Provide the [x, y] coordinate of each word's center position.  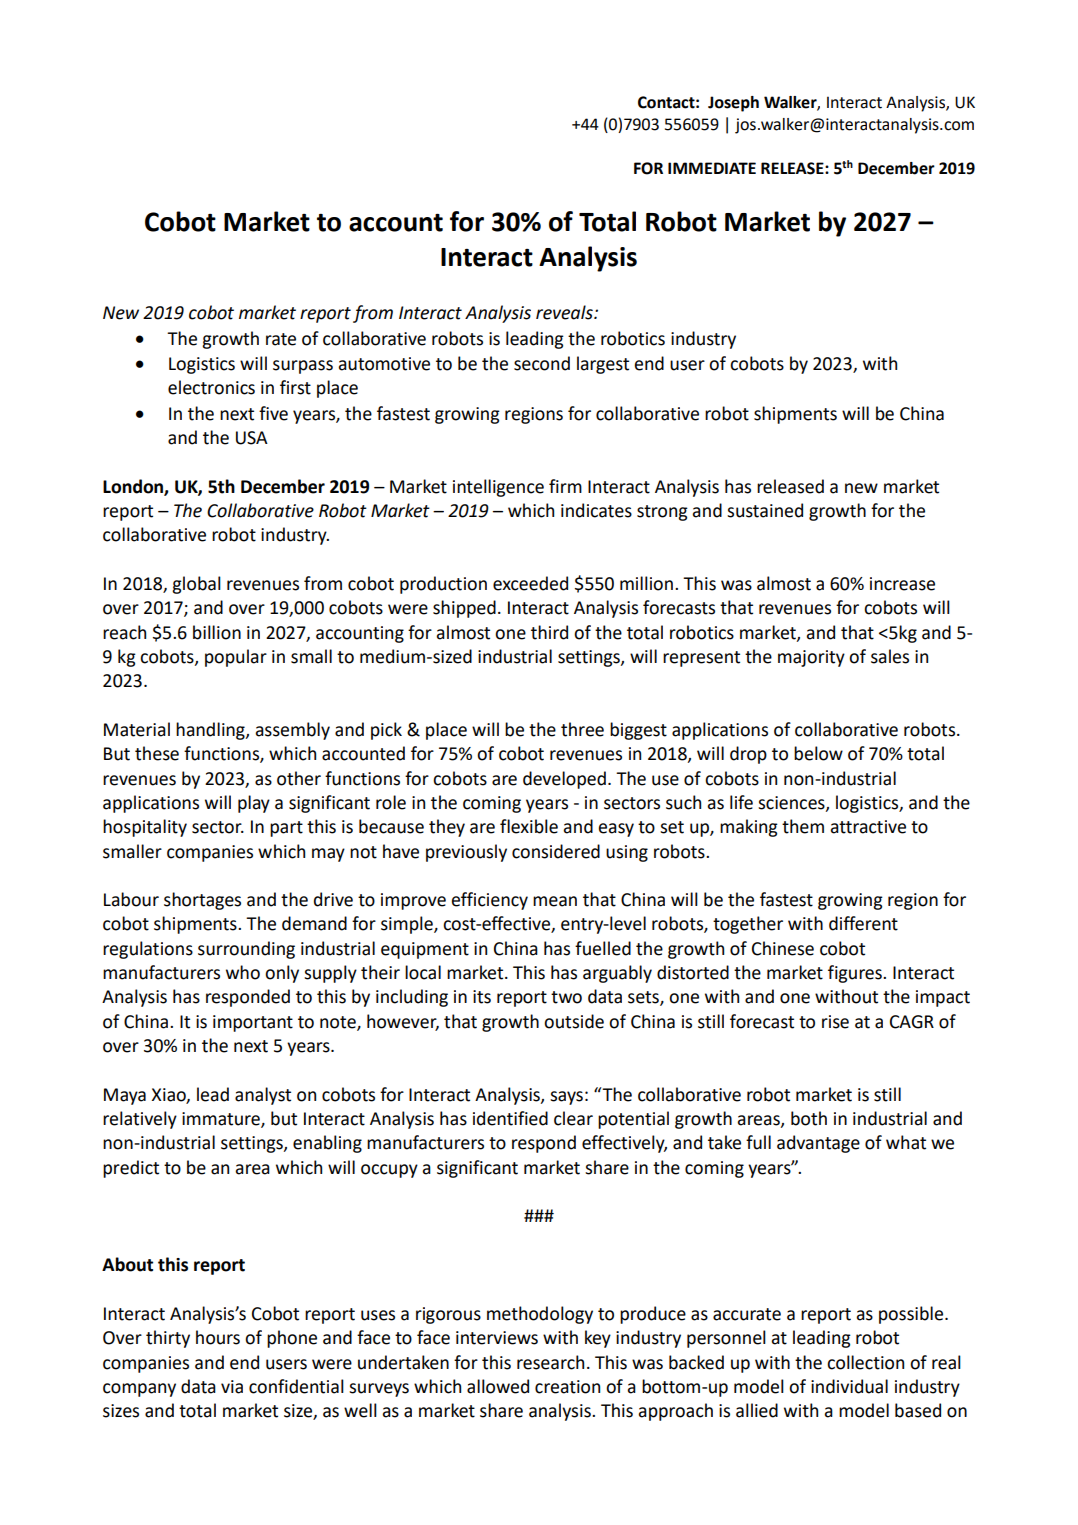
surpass [303, 367]
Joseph [733, 104]
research [550, 1362]
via [232, 1387]
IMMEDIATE [712, 168]
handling [211, 731]
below [818, 753]
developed [564, 780]
